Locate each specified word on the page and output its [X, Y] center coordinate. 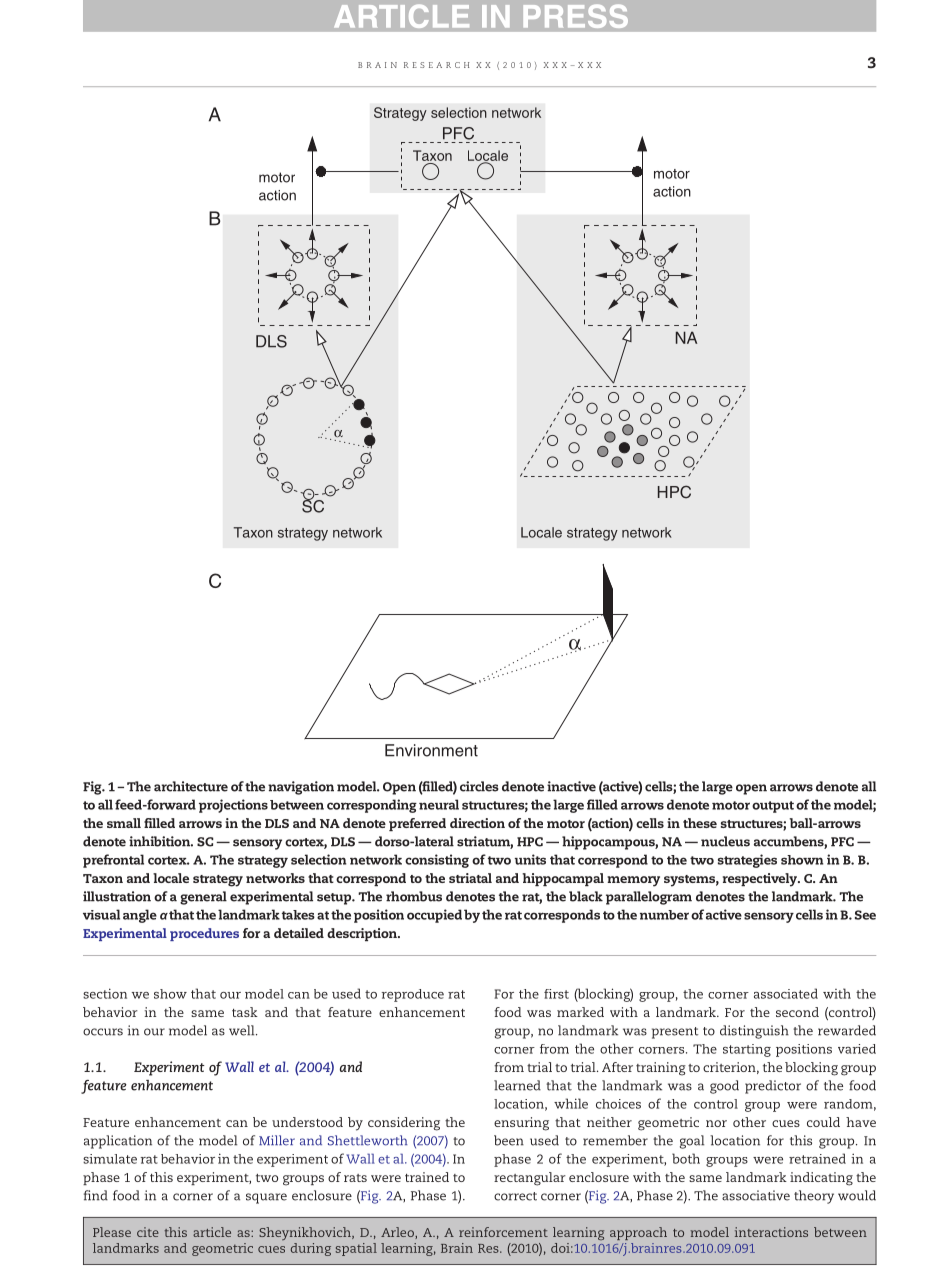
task [245, 1012]
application [118, 1142]
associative [756, 1195]
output [773, 807]
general [203, 898]
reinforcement [503, 1232]
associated [786, 993]
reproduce [413, 995]
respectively [761, 880]
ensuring [521, 1124]
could [823, 1122]
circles [479, 786]
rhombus [414, 896]
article [212, 1232]
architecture [191, 786]
